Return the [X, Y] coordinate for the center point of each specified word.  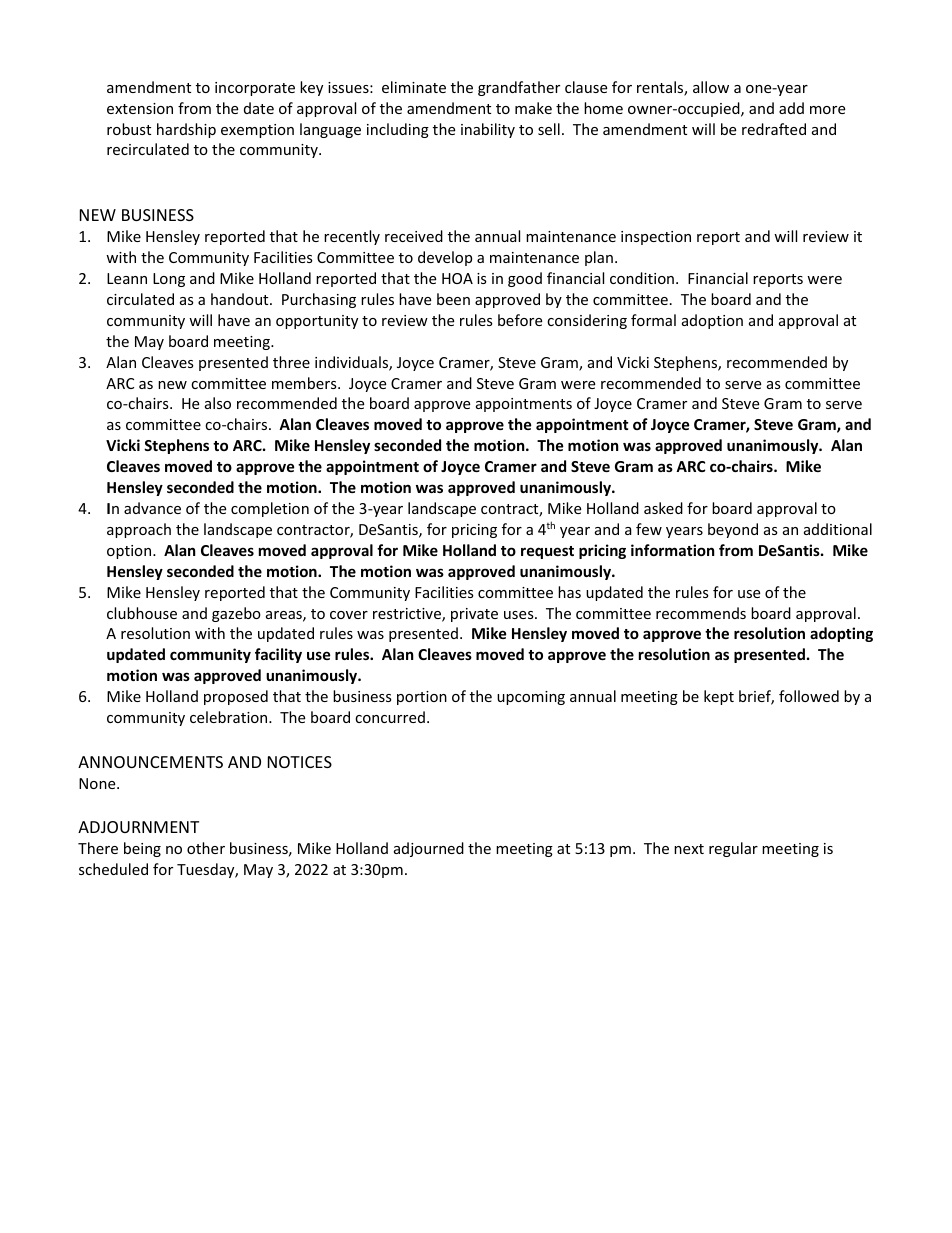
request [547, 552]
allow [711, 87]
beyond [733, 530]
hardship [186, 130]
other [206, 848]
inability [488, 130]
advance [152, 508]
